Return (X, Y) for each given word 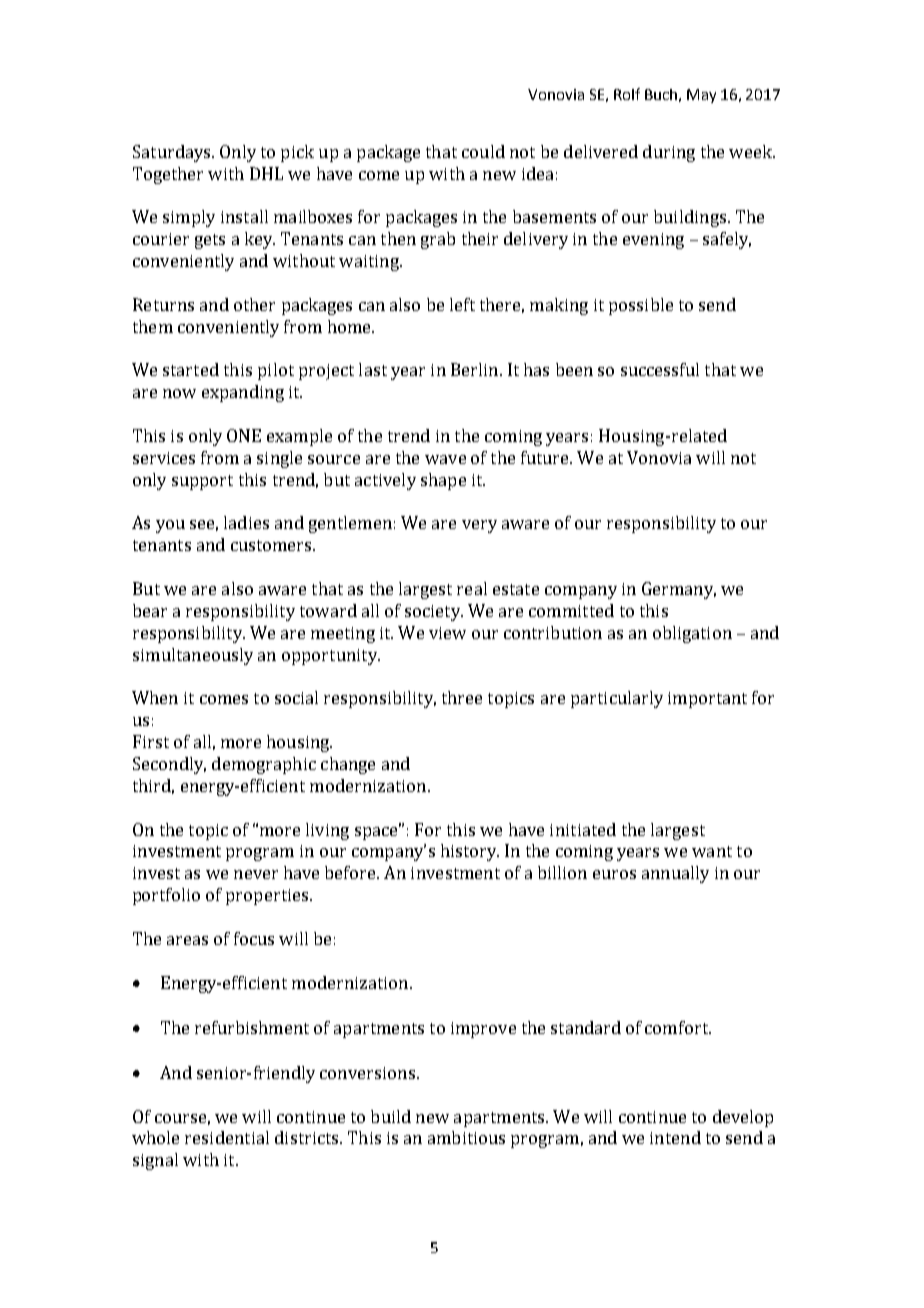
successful (660, 369)
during (669, 153)
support (202, 482)
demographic (264, 765)
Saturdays (173, 153)
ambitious (466, 1137)
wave (445, 459)
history (470, 852)
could (483, 151)
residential (227, 1137)
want (712, 851)
